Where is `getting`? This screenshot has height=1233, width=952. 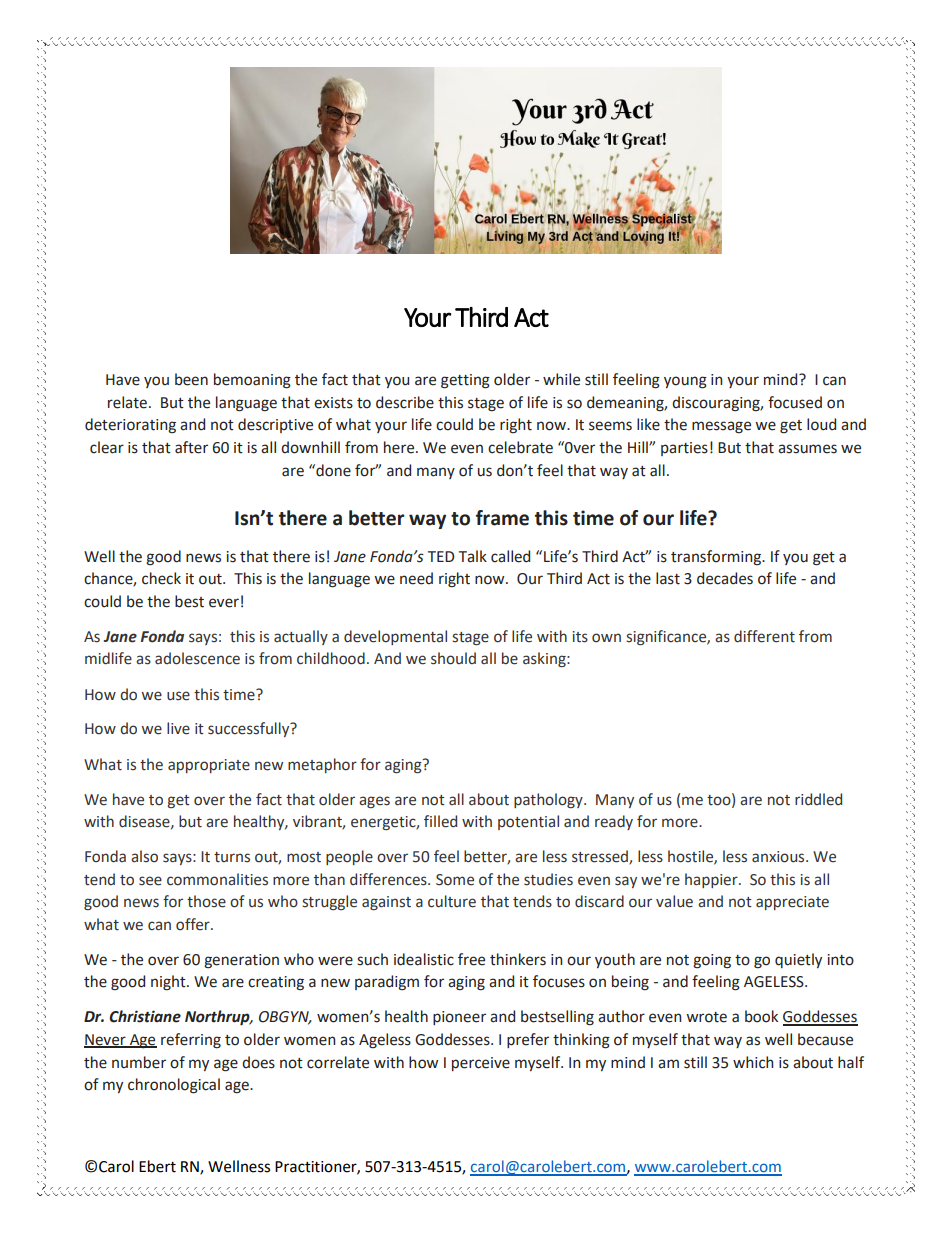 getting is located at coordinates (465, 381).
